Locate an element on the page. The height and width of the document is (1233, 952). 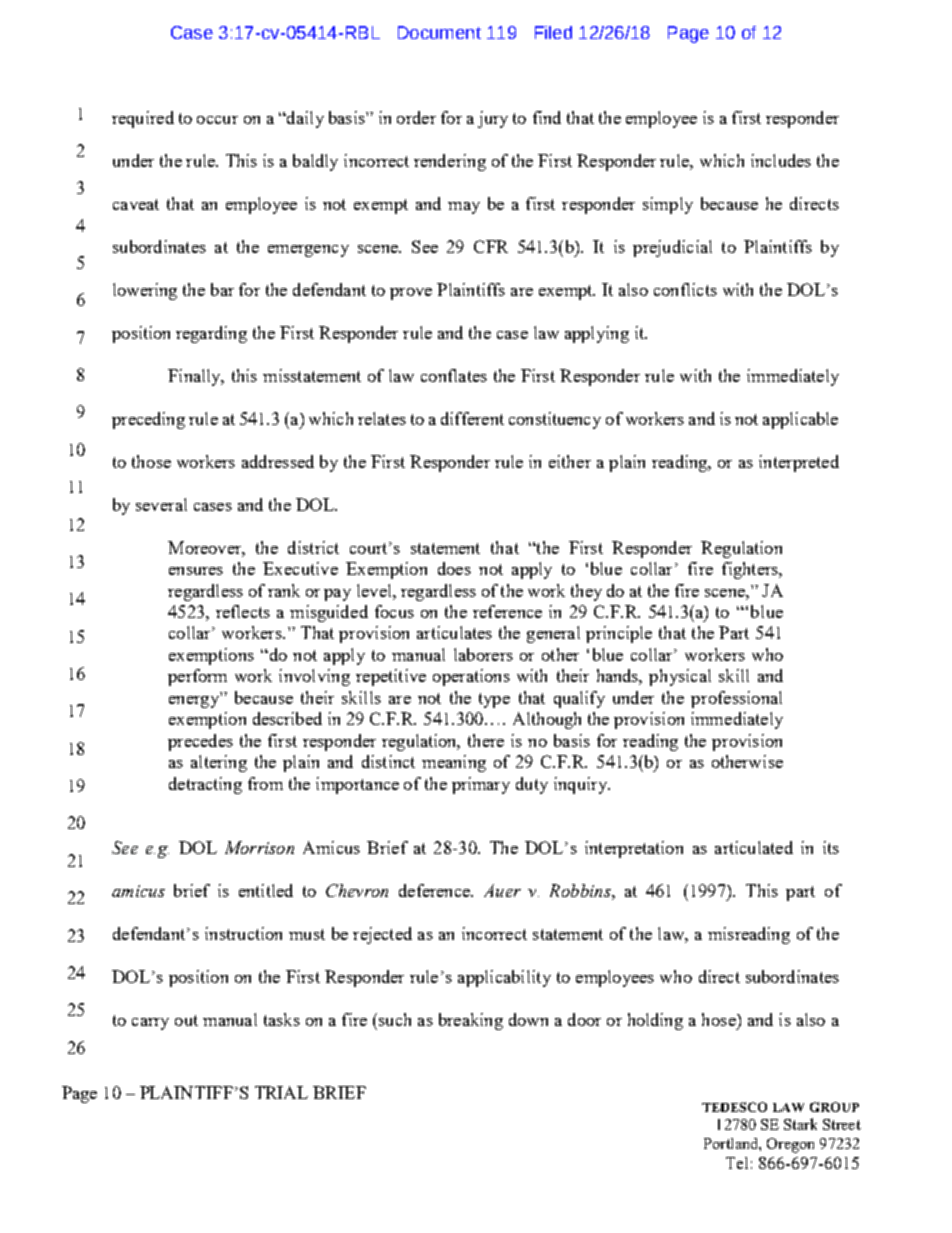
includes is located at coordinates (781, 160).
